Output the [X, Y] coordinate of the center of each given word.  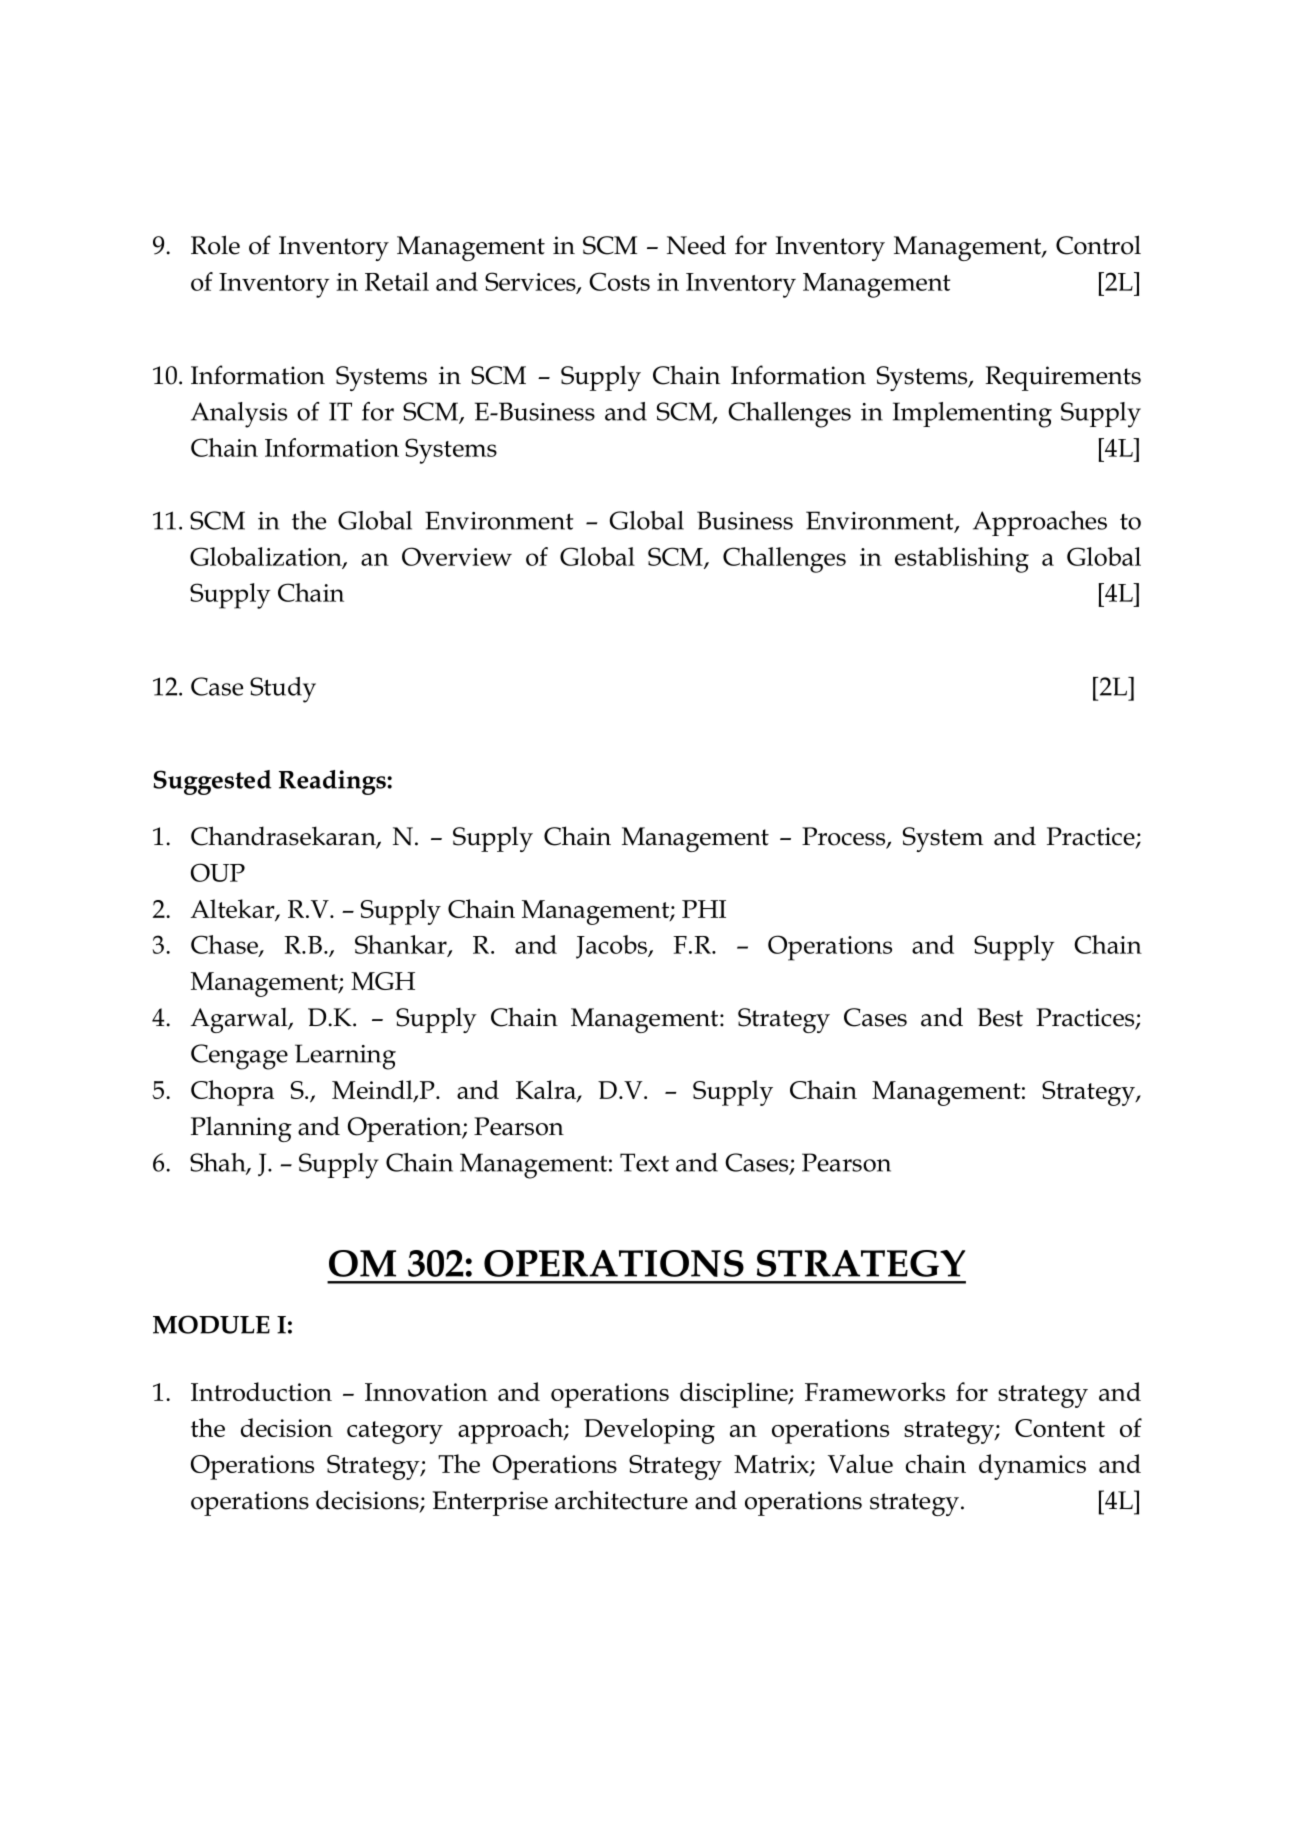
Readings [333, 782]
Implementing [972, 415]
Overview [457, 556]
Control [1098, 245]
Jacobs [612, 947]
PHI [704, 909]
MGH [383, 981]
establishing [962, 560]
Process [845, 837]
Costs [619, 281]
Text [644, 1162]
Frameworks [875, 1391]
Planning [241, 1129]
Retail [397, 281]
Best [1000, 1017]
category [395, 1432]
